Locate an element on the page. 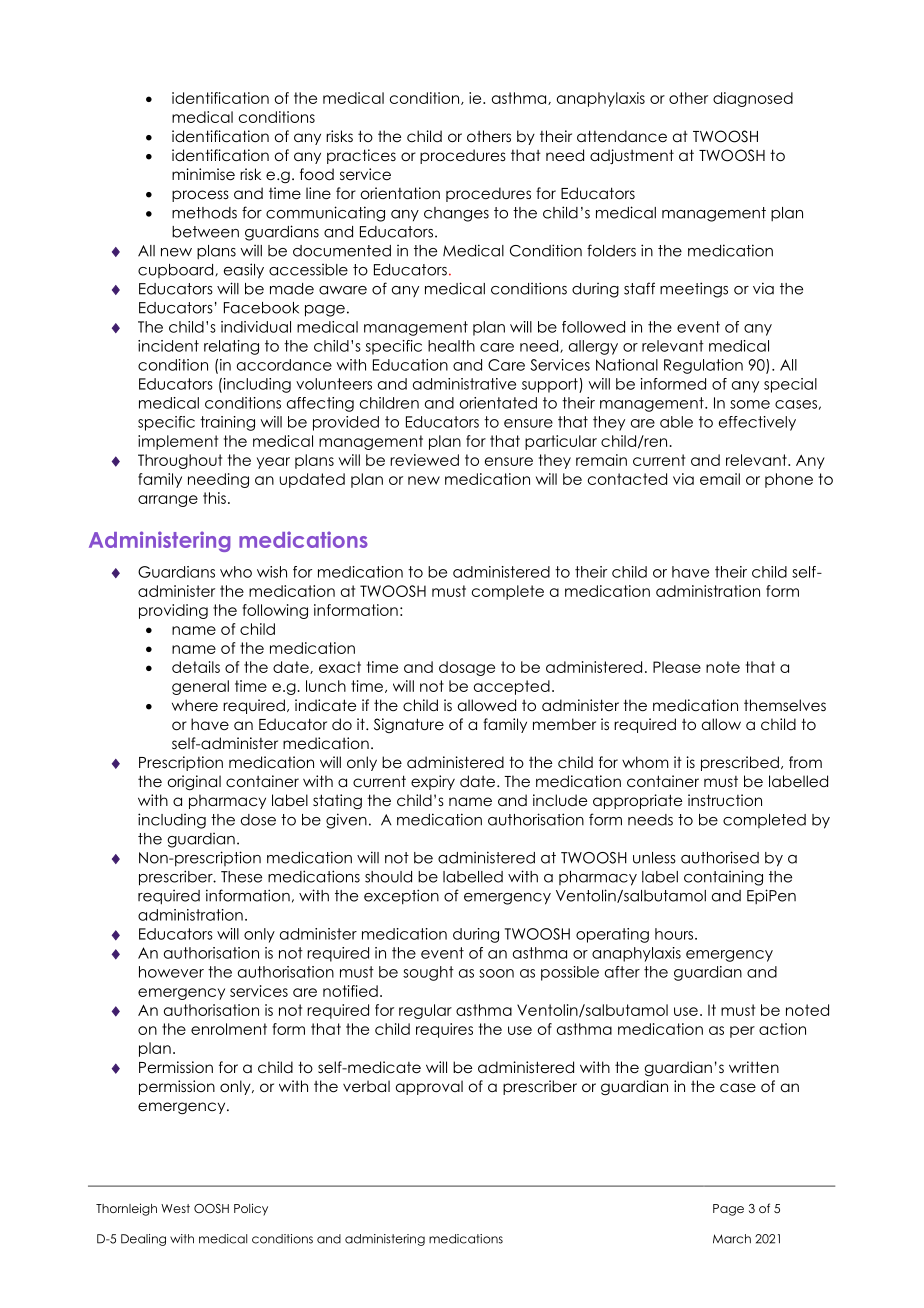  however is located at coordinates (171, 972).
